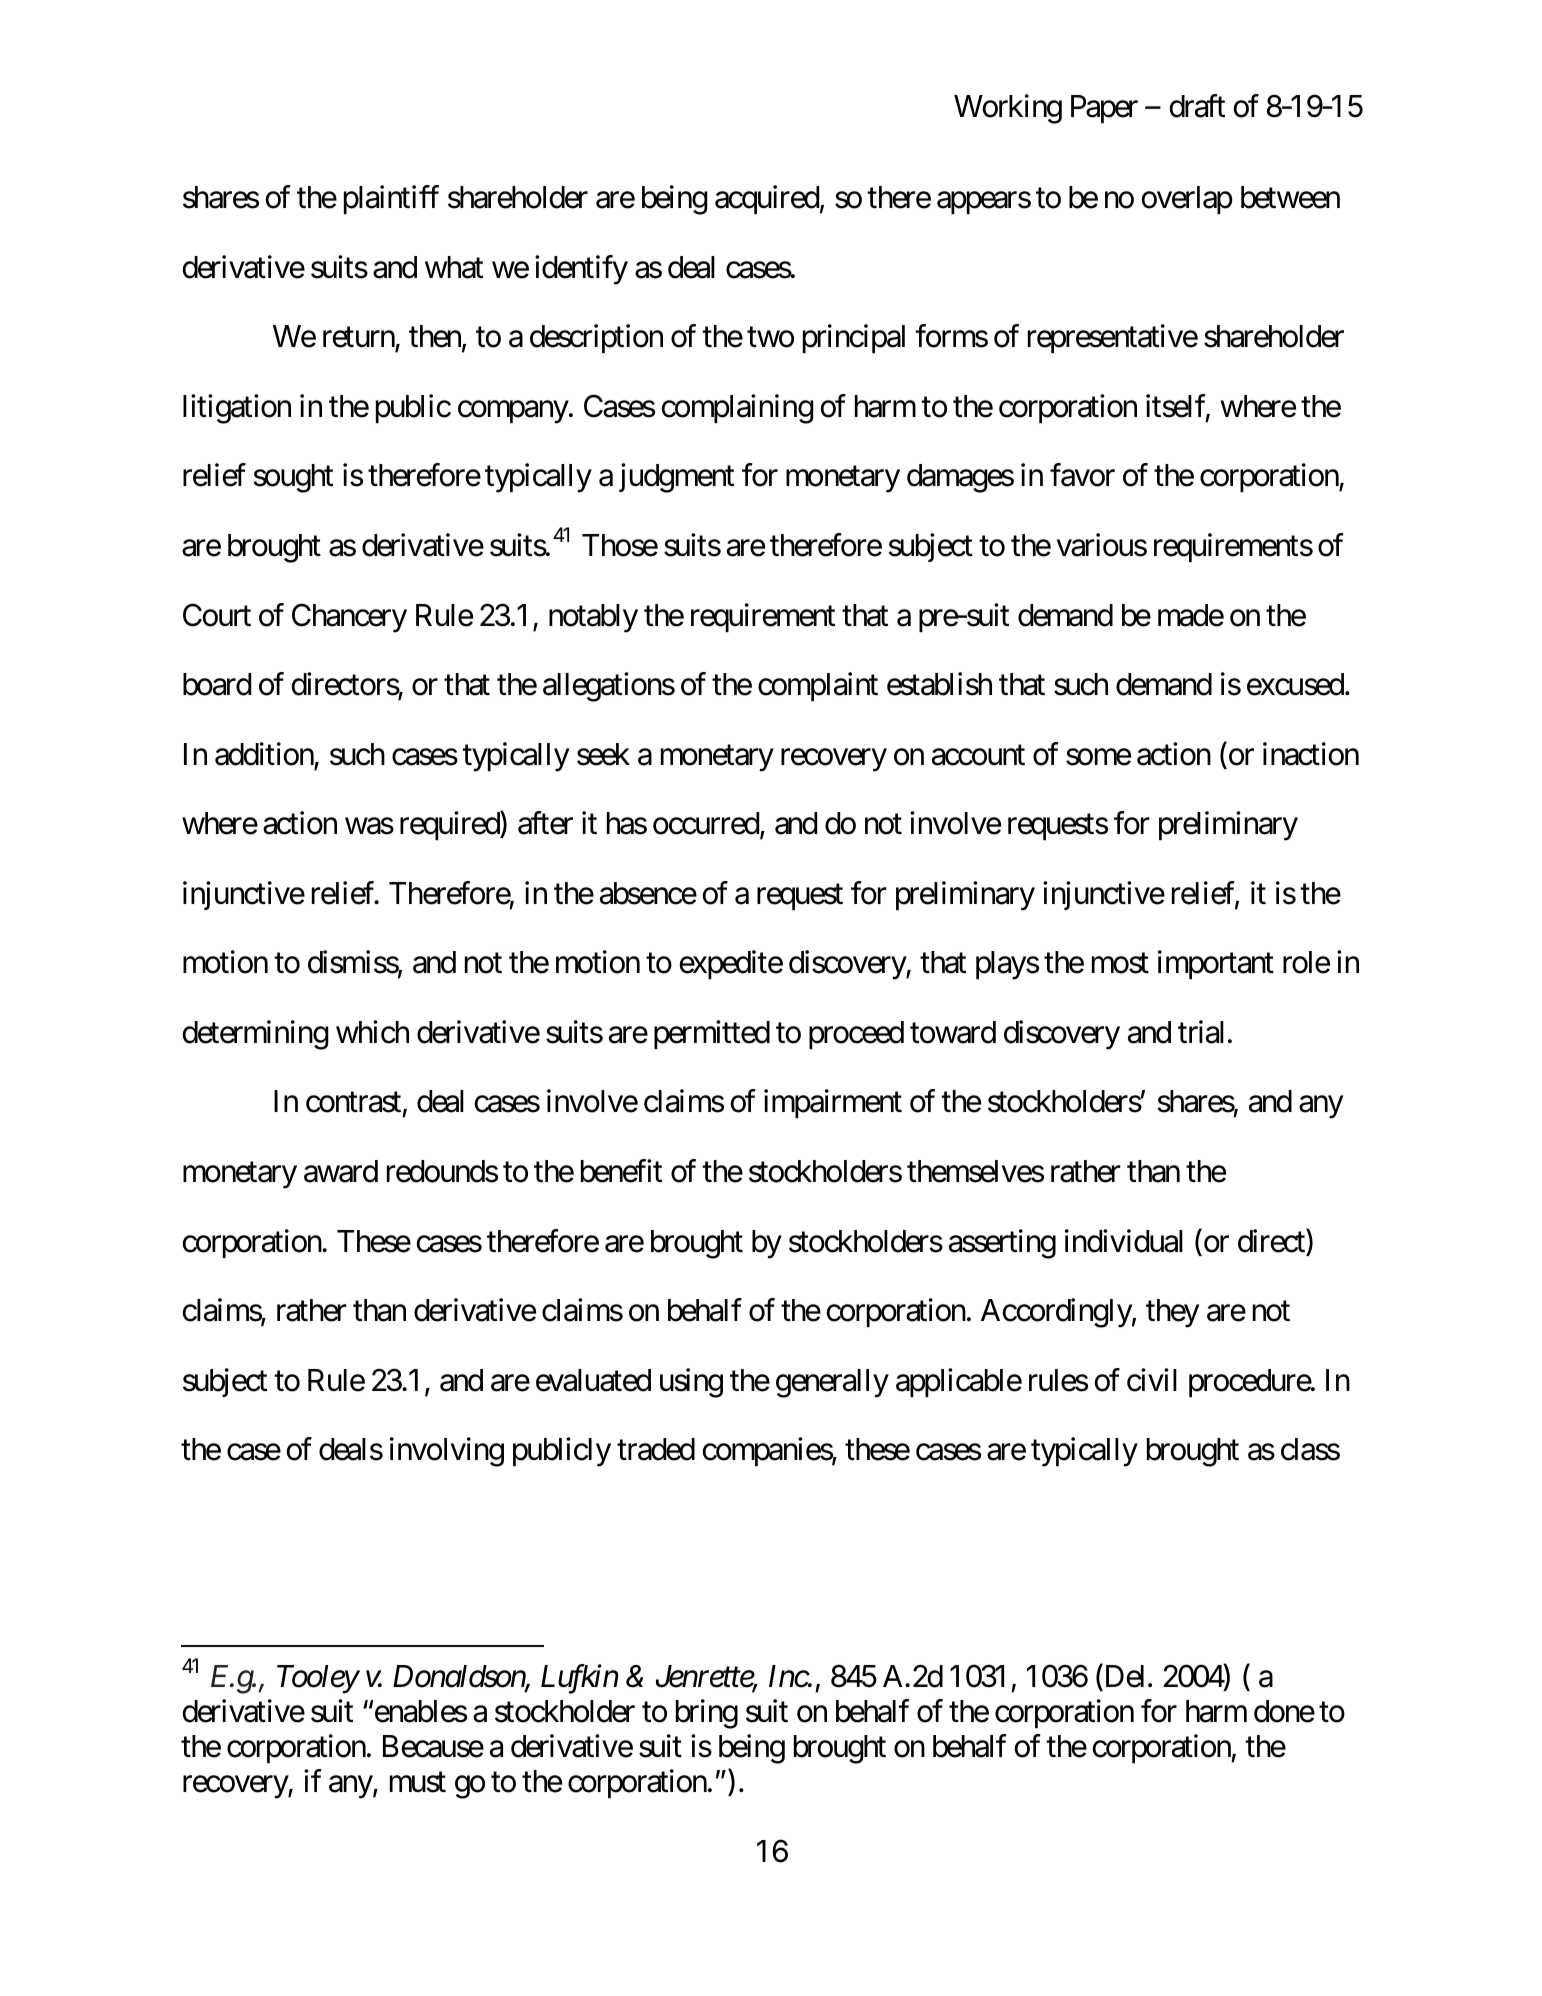 This screenshot has height=1996, width=1542. I want to click on which, so click(372, 1032).
